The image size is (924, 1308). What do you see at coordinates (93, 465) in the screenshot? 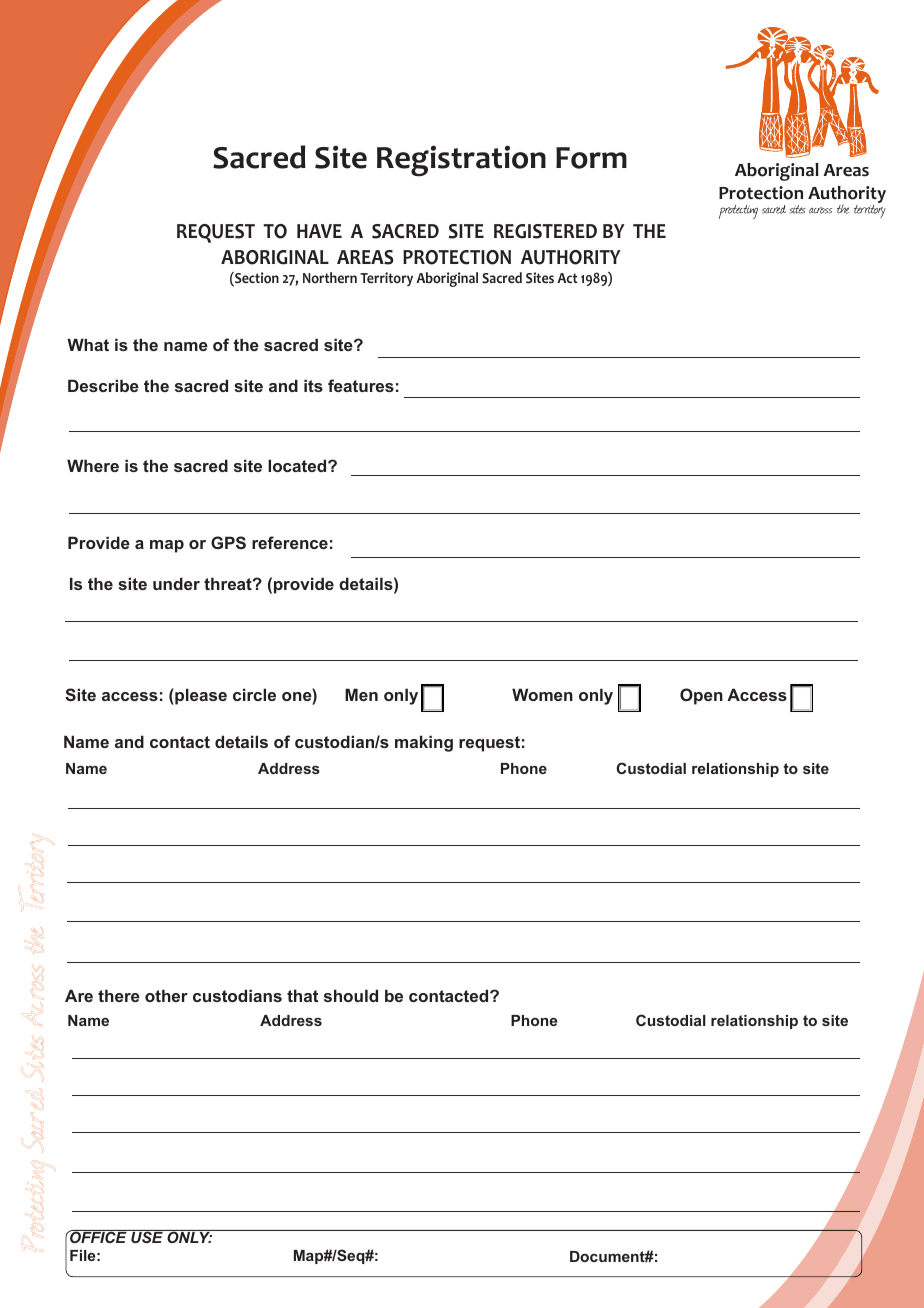
I see `Where` at bounding box center [93, 465].
